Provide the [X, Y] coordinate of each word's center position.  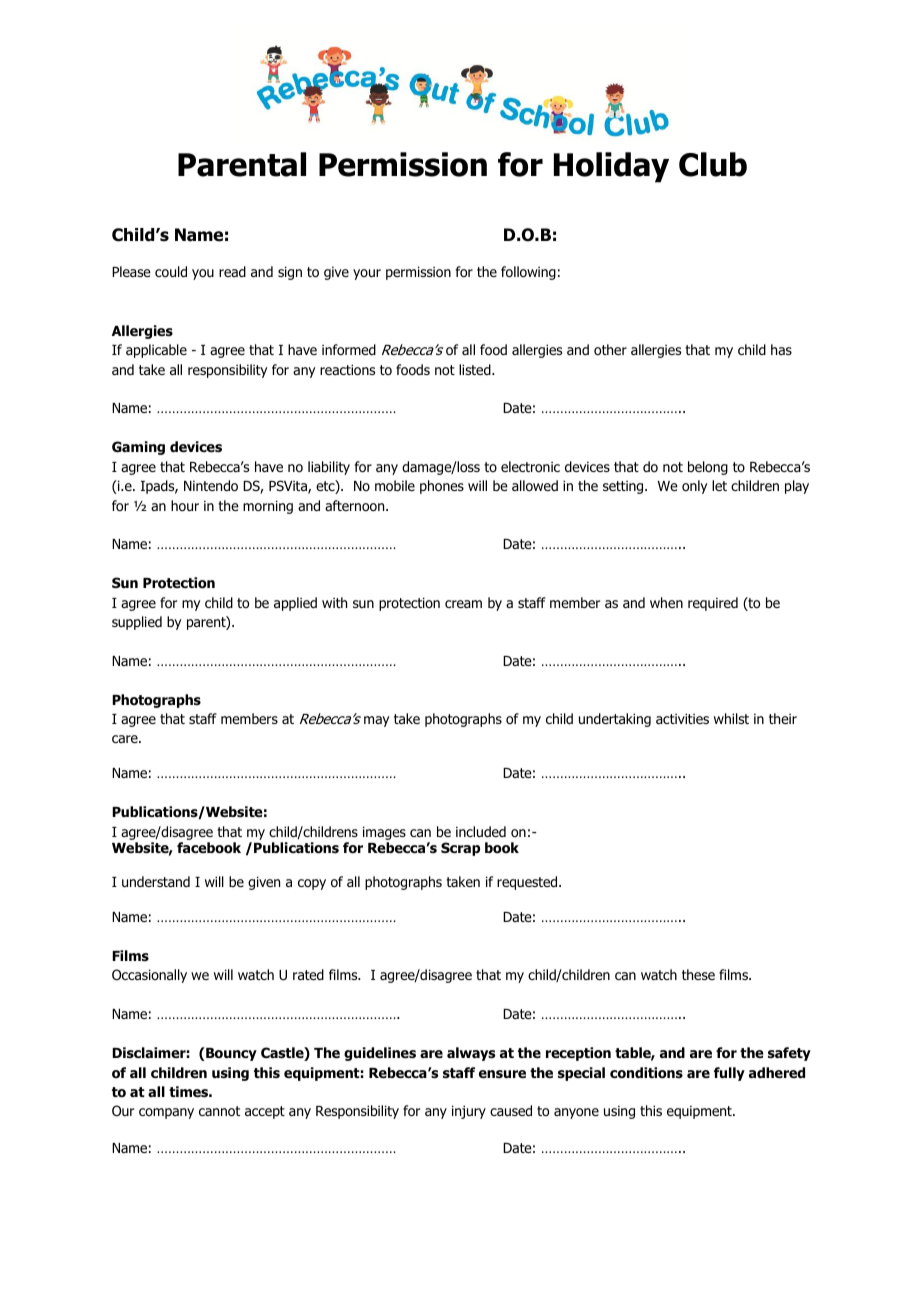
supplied [137, 623]
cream [463, 604]
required [713, 604]
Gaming [138, 448]
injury [469, 1112]
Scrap [460, 849]
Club [713, 164]
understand [156, 881]
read [232, 271]
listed [476, 369]
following [528, 273]
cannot [219, 1111]
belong [708, 468]
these [698, 974]
